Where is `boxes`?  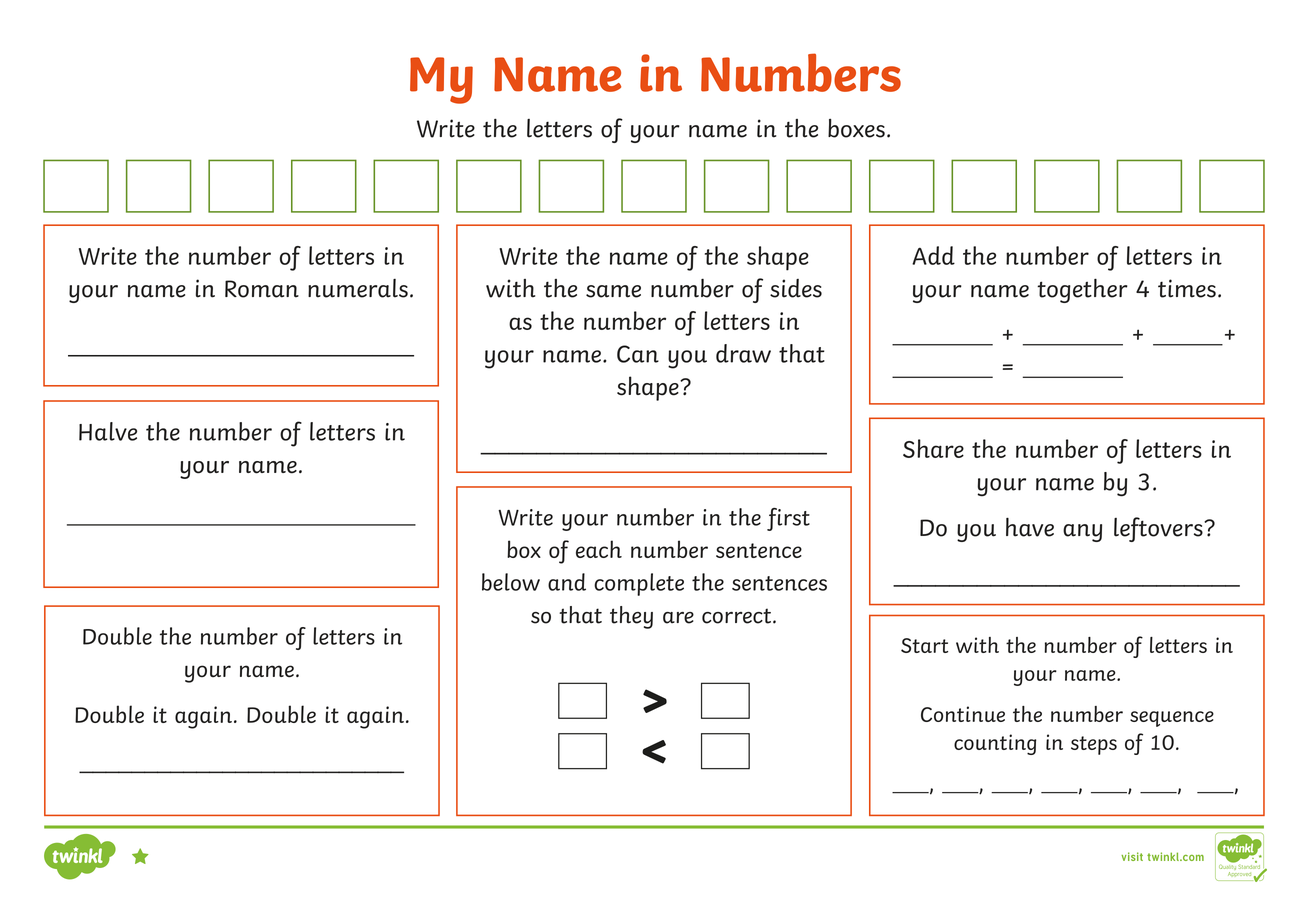 boxes is located at coordinates (856, 128).
